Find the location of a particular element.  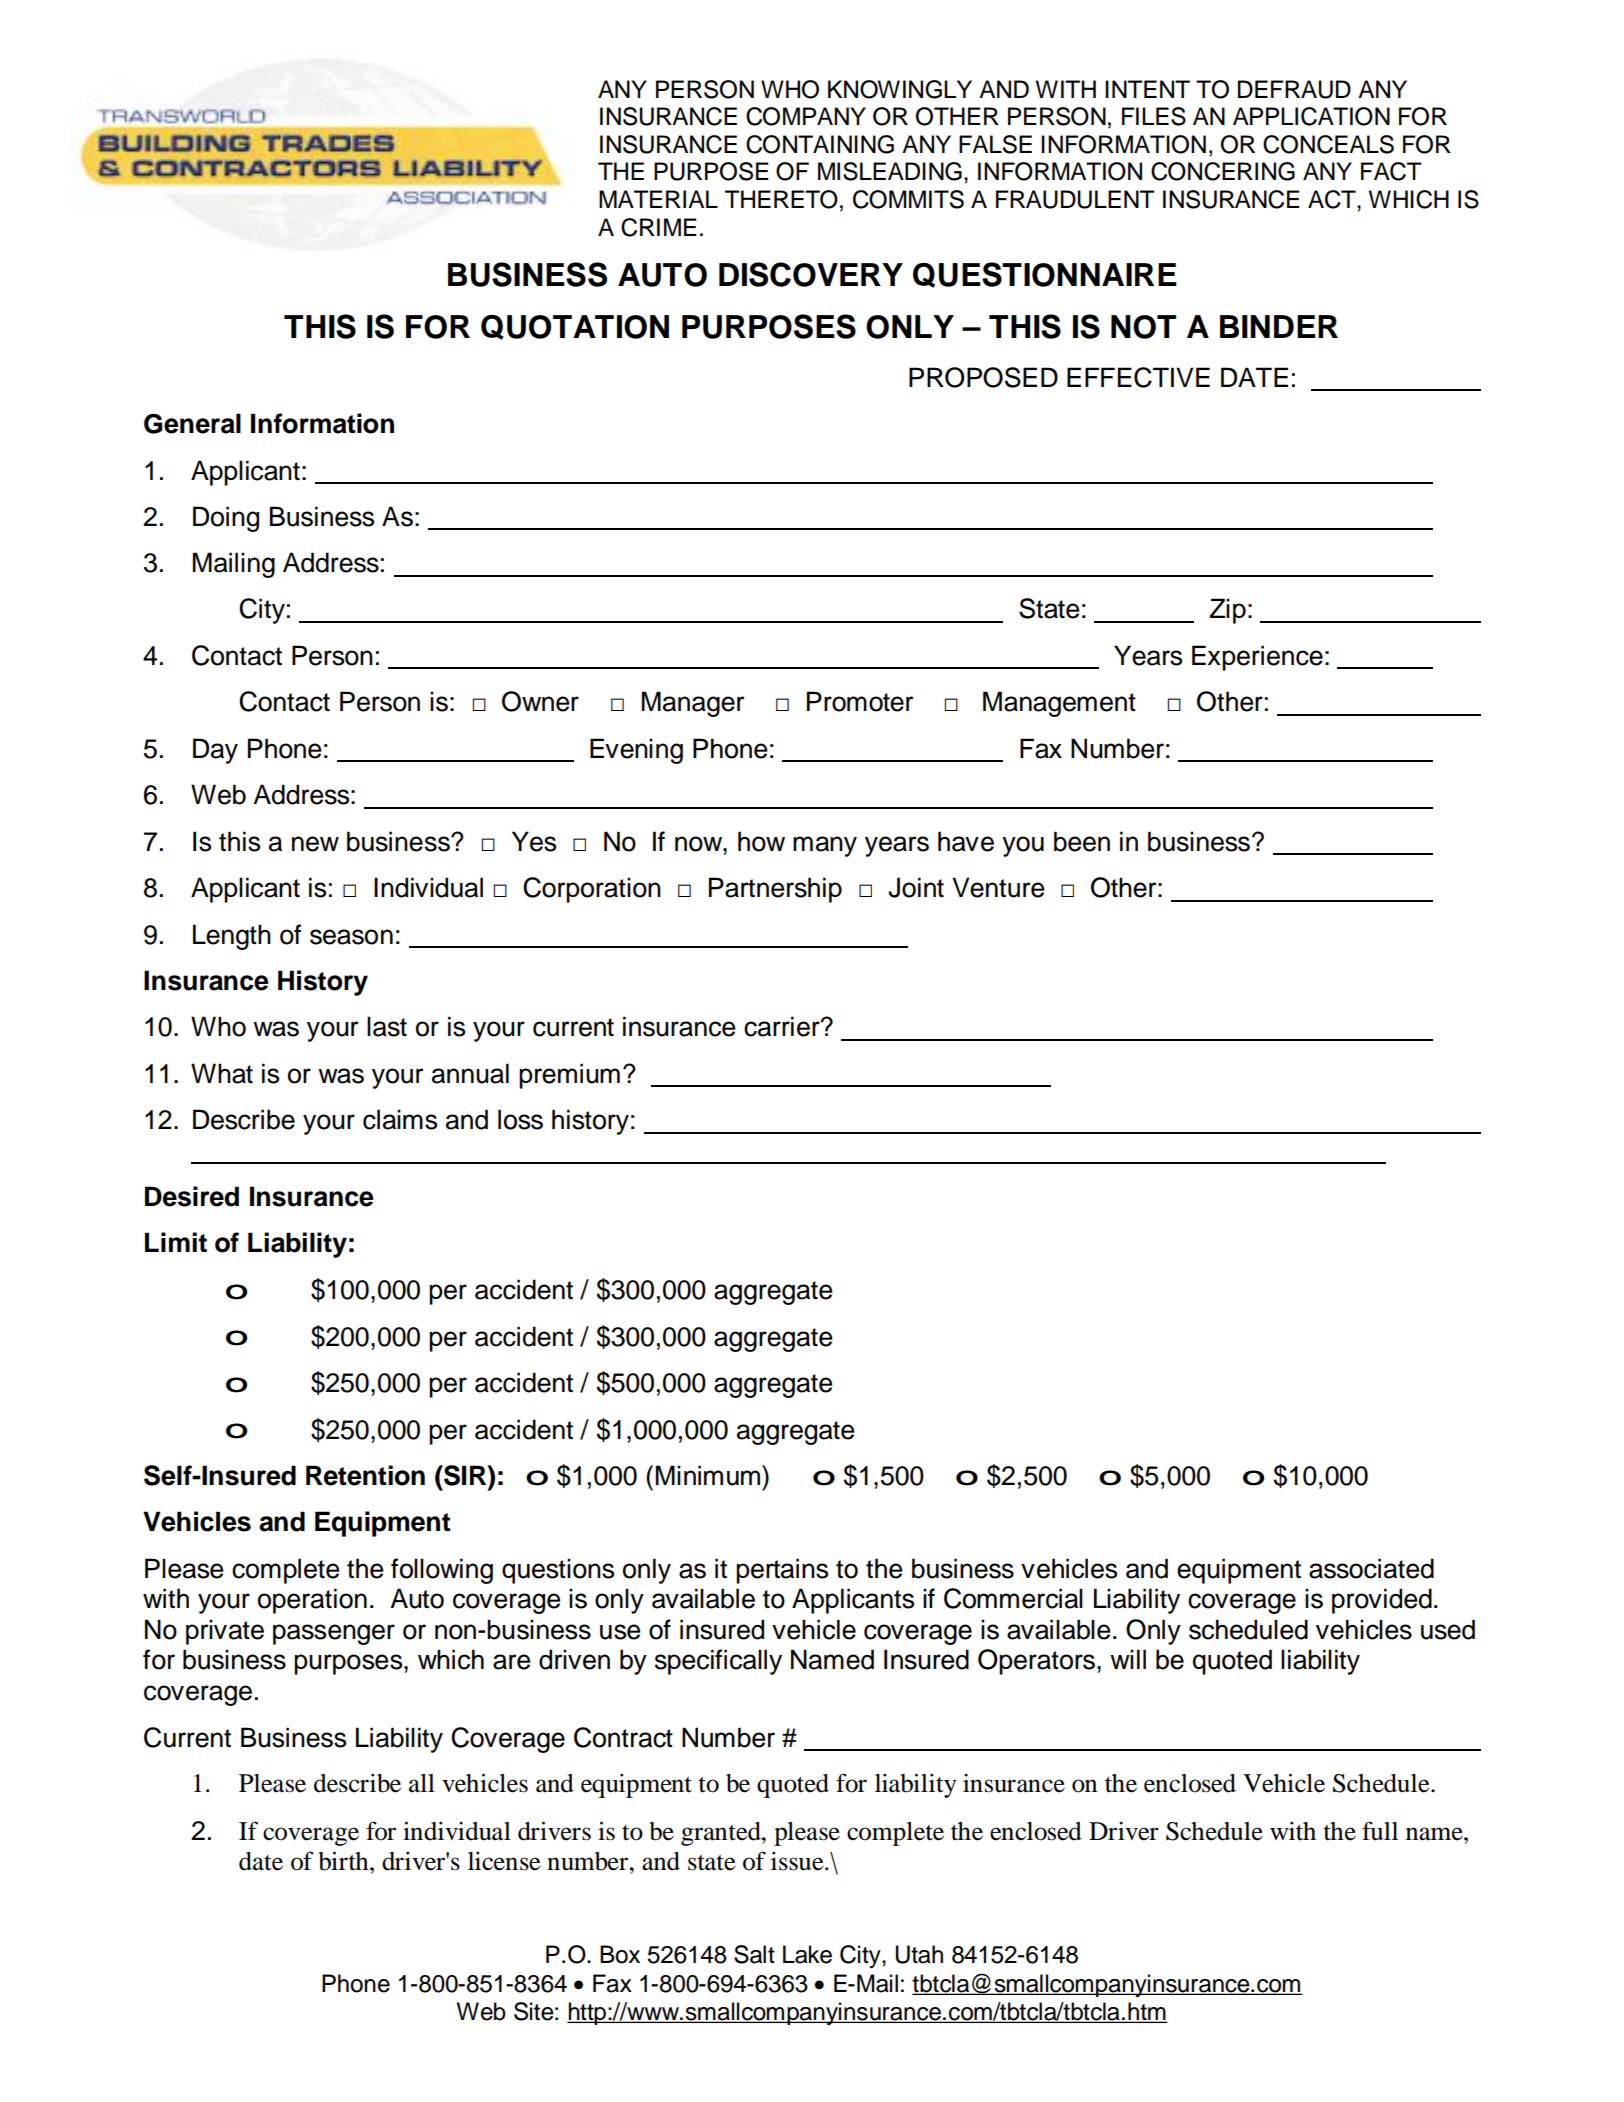

Limit is located at coordinates (176, 1242).
